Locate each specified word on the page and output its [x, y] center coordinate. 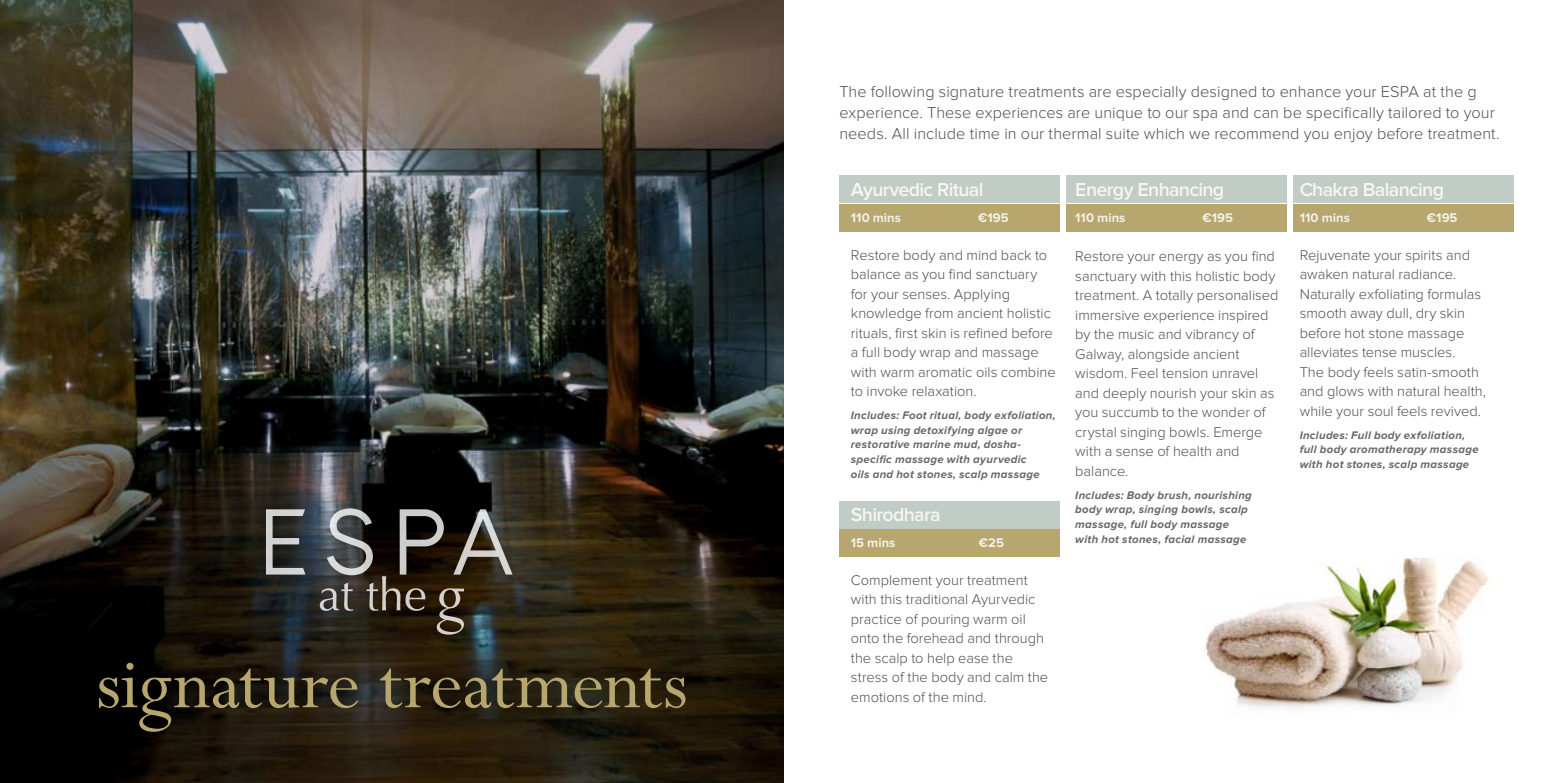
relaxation [944, 391]
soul [1380, 411]
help [941, 659]
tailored [1414, 112]
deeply [1124, 394]
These [949, 112]
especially [1151, 93]
